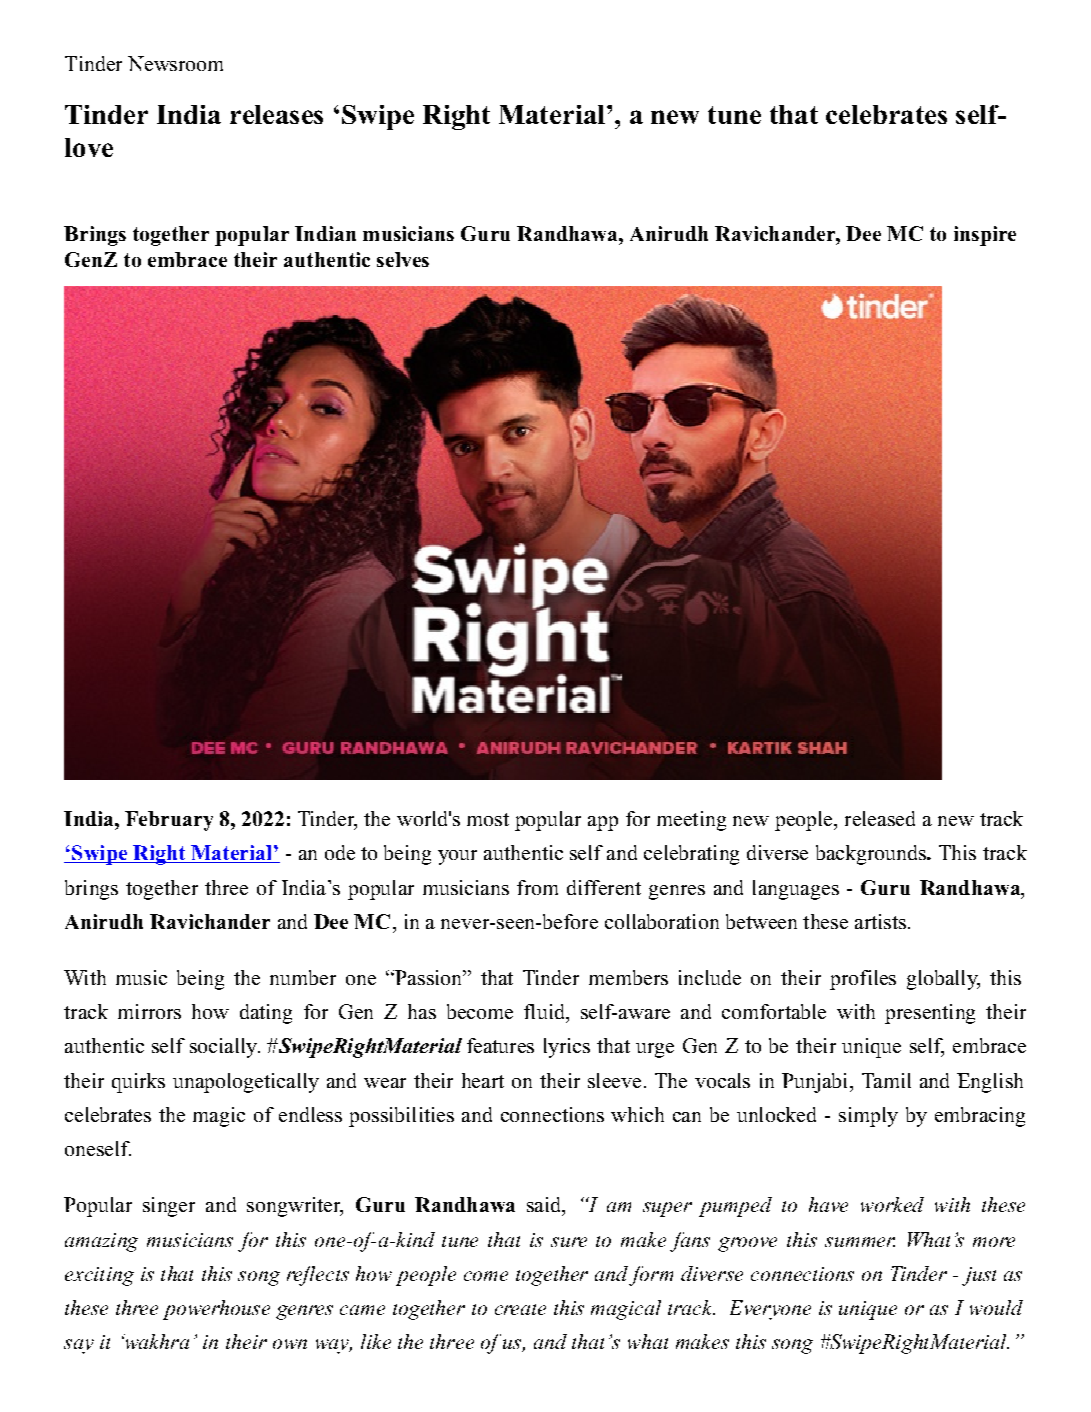 Image resolution: width=1091 pixels, height=1412 pixels. I want to click on inspire, so click(985, 236).
